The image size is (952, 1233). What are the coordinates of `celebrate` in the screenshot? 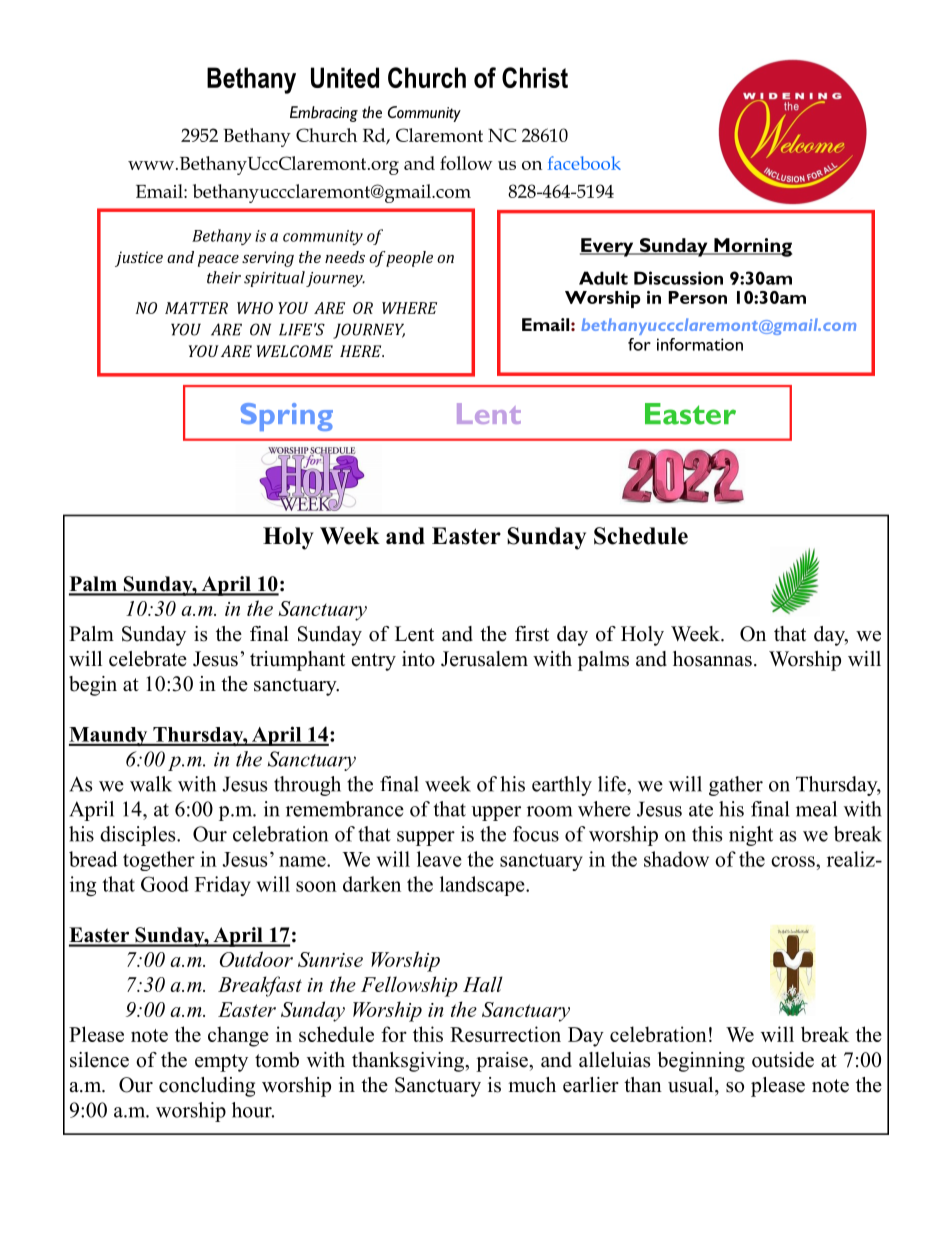 It's located at (148, 659).
